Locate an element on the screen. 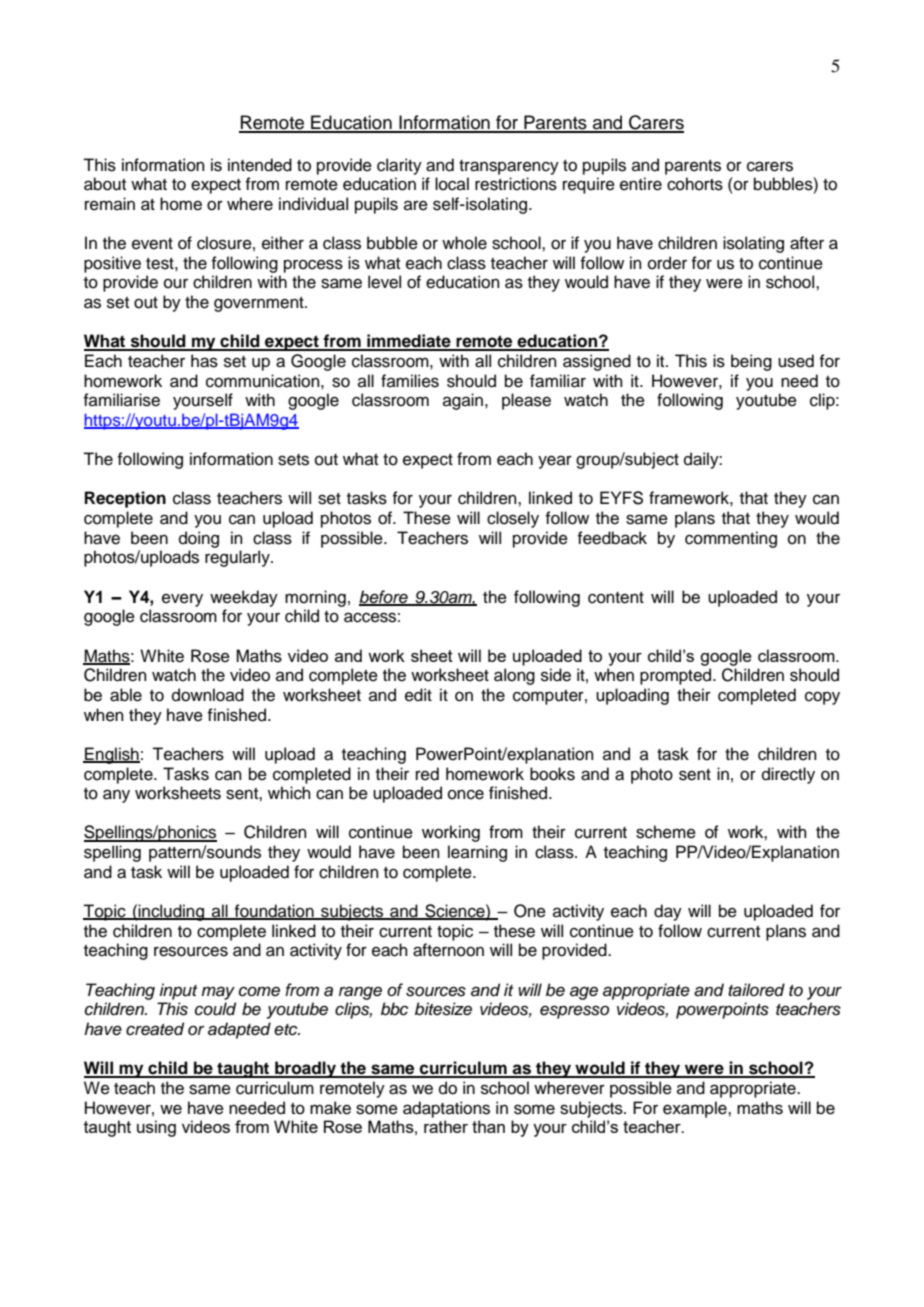  adaptations is located at coordinates (446, 1109).
